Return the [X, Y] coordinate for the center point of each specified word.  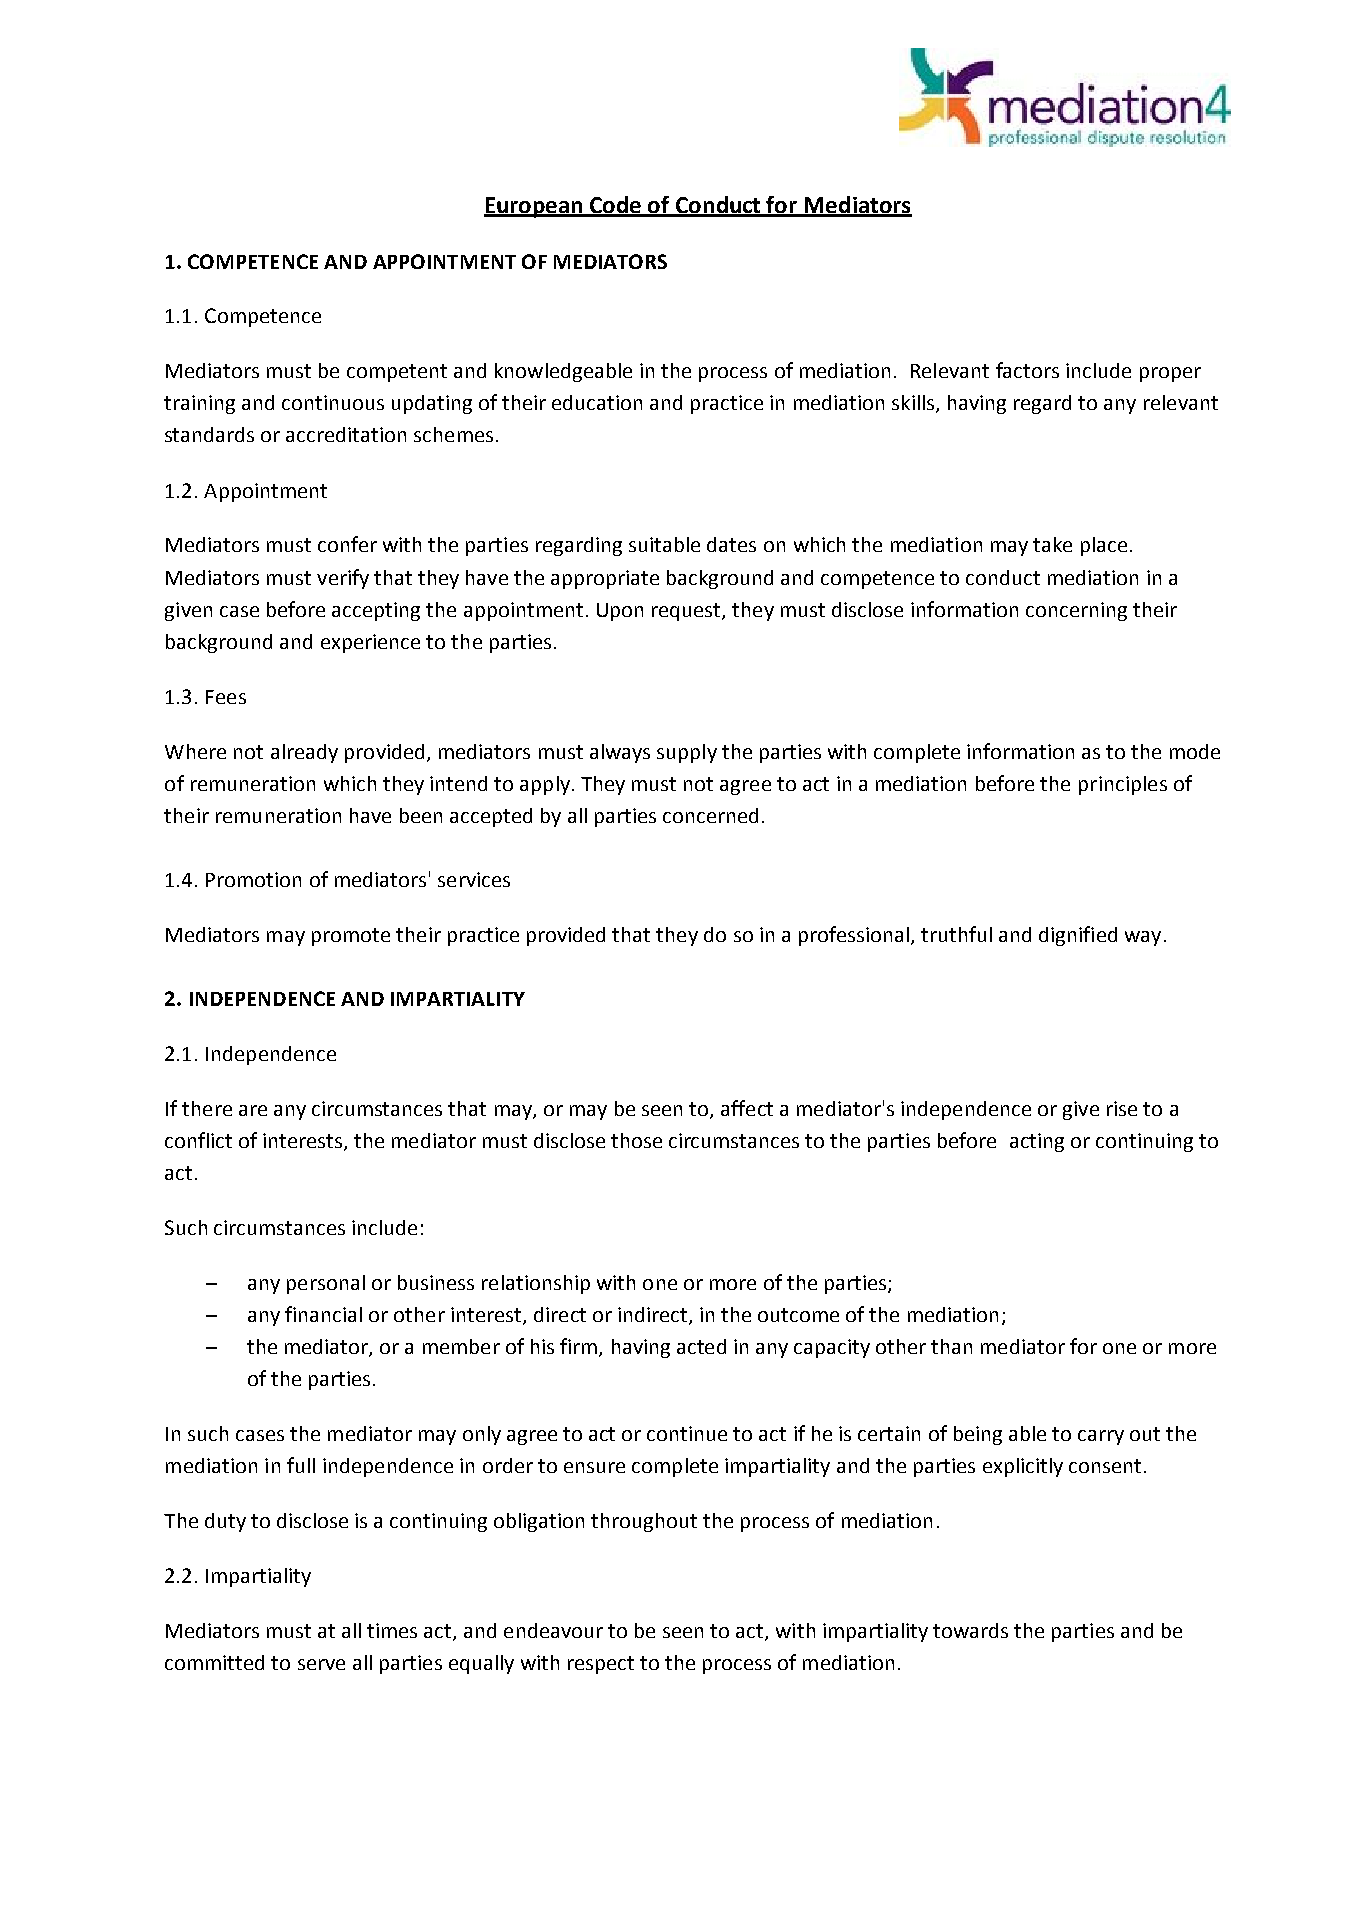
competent [397, 373]
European [534, 207]
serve [321, 1664]
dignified [1078, 936]
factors [1027, 370]
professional [855, 936]
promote [351, 937]
